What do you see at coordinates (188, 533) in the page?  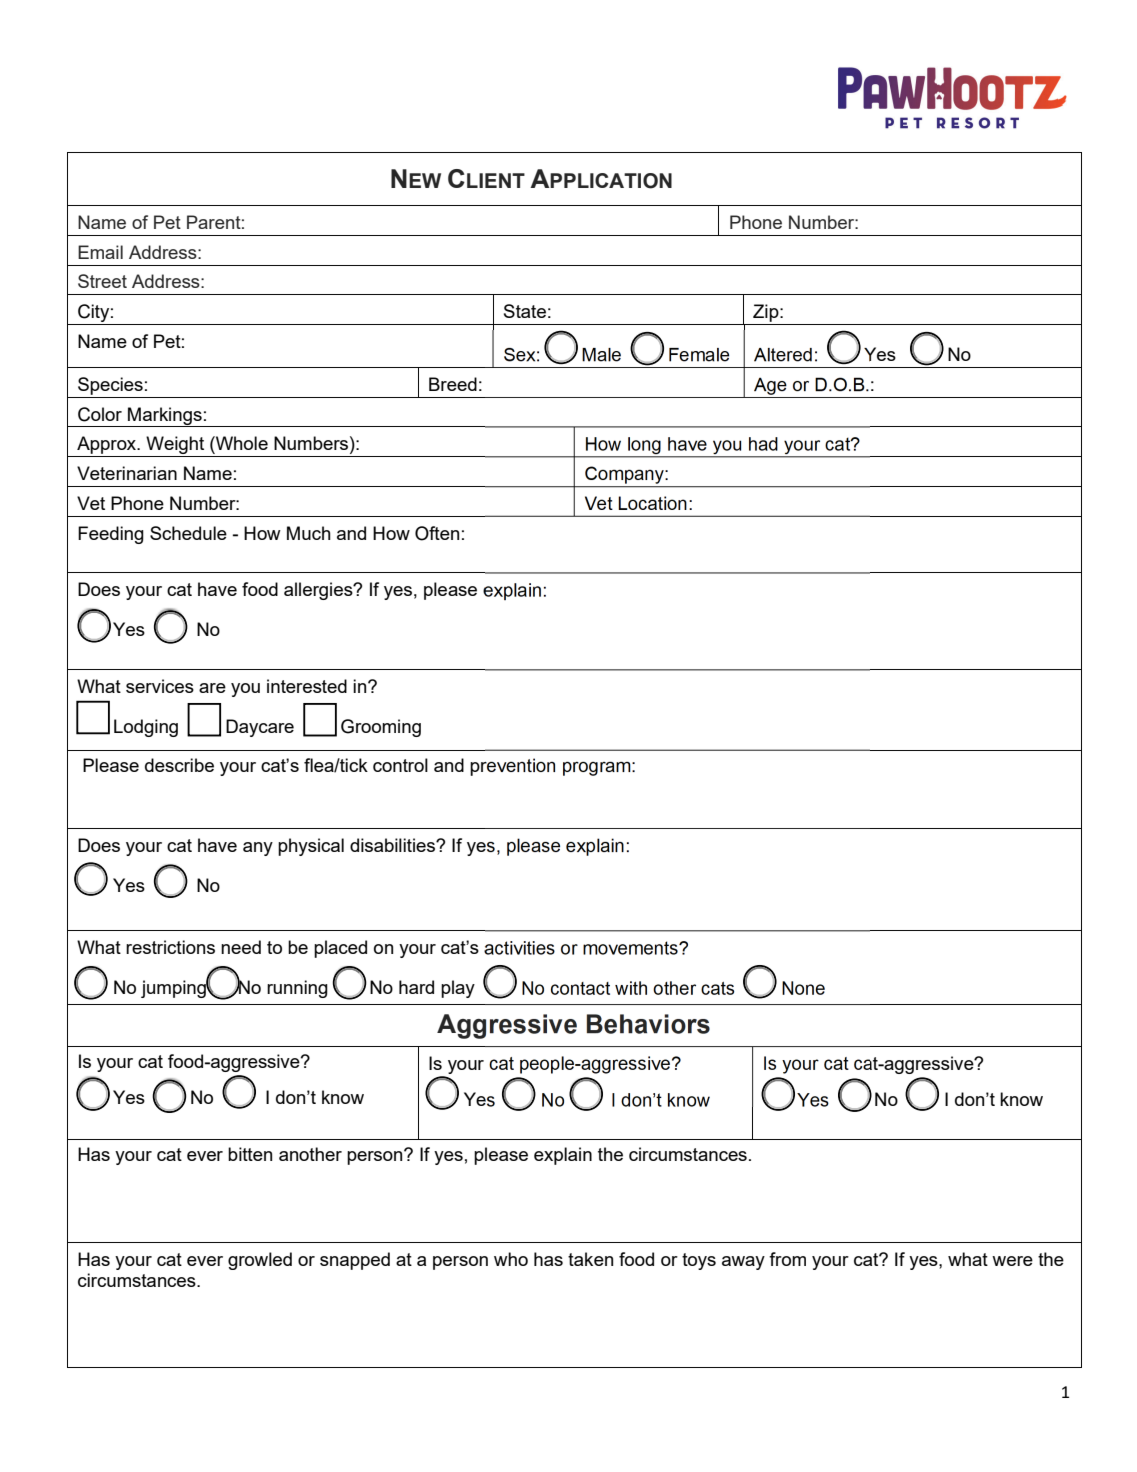 I see `Schedule` at bounding box center [188, 533].
